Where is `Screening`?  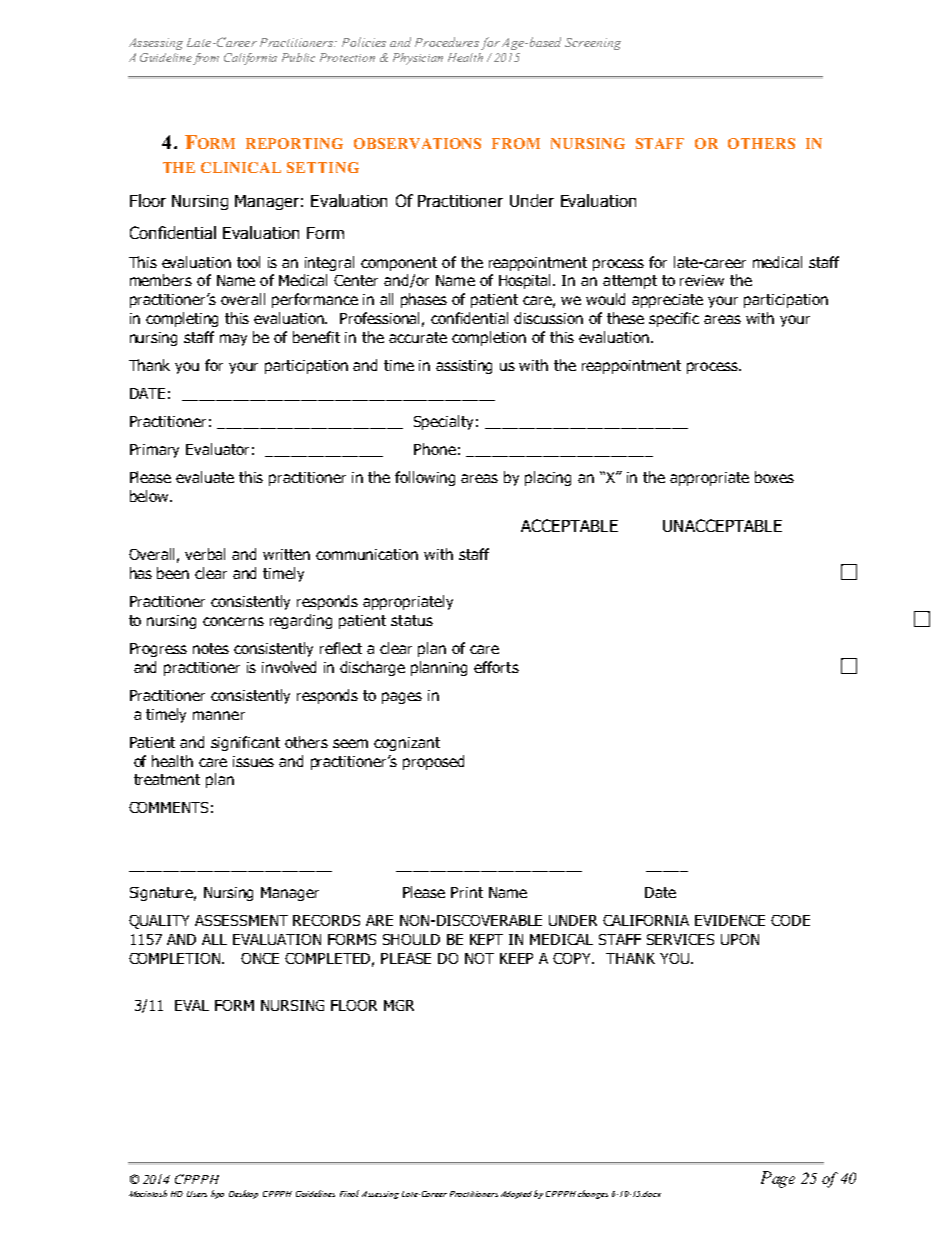 Screening is located at coordinates (593, 44).
